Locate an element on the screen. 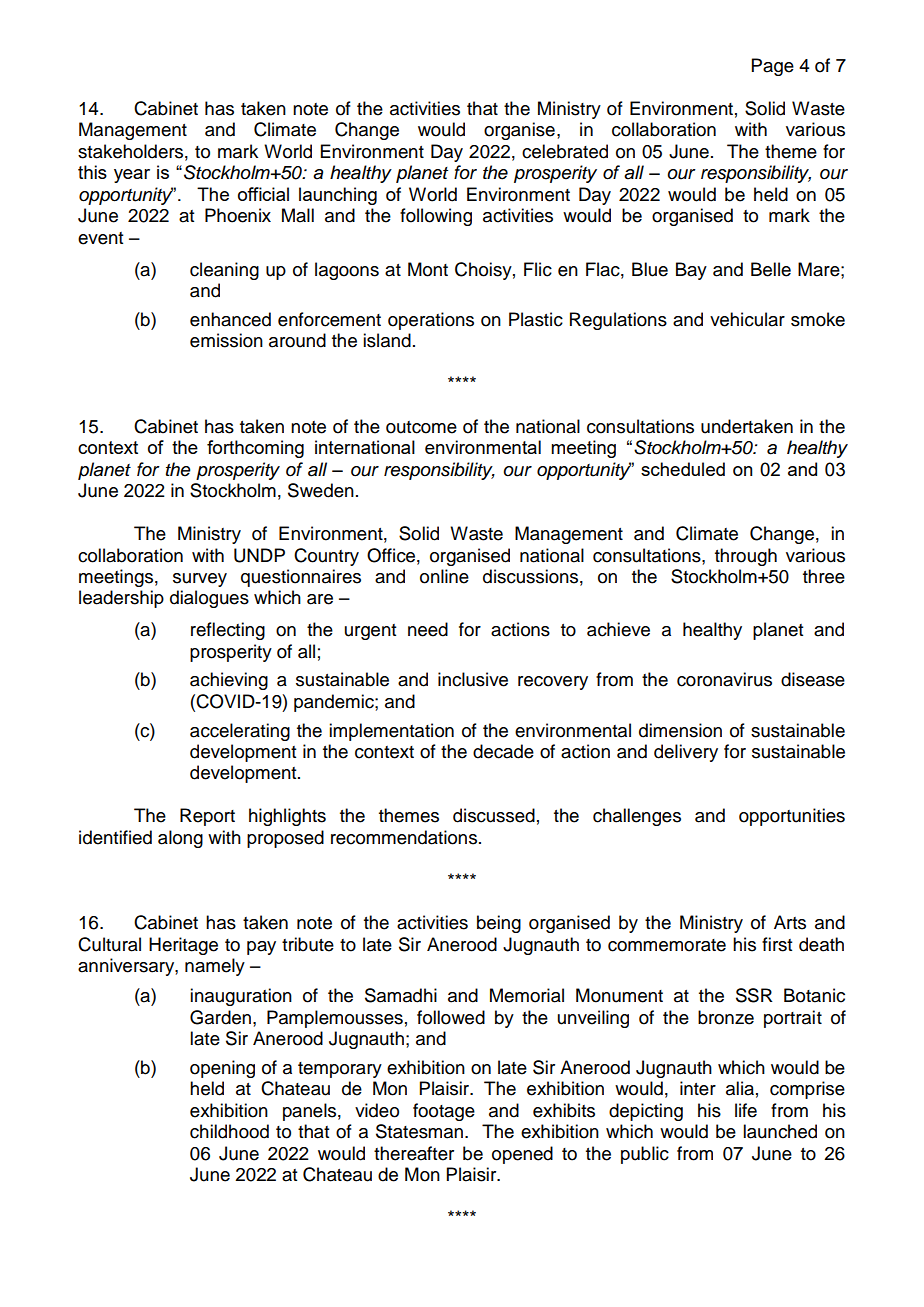 Image resolution: width=924 pixels, height=1307 pixels. through is located at coordinates (746, 557).
